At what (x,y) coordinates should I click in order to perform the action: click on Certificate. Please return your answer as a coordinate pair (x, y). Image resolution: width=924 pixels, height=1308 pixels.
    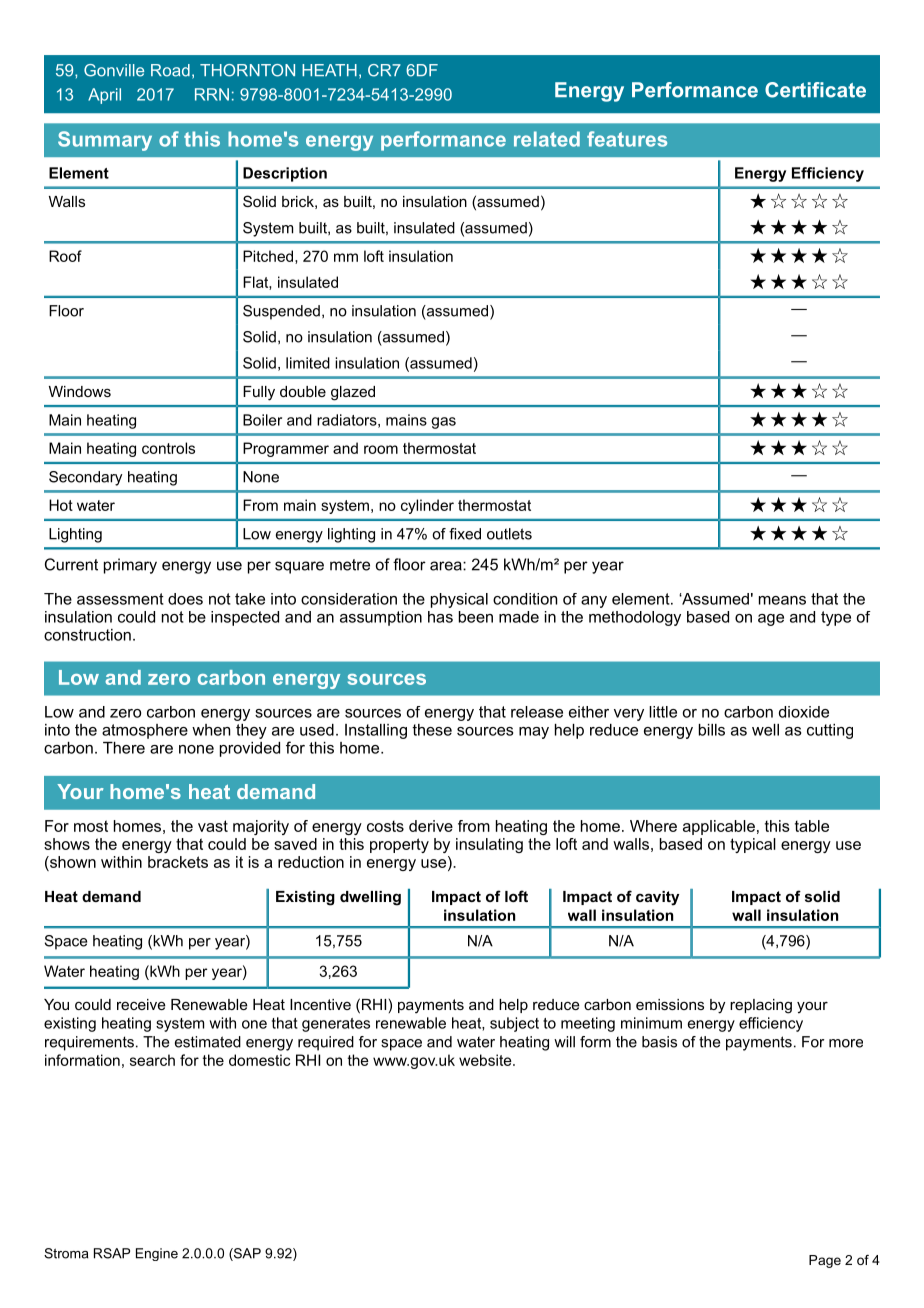
    Looking at the image, I should click on (815, 90).
